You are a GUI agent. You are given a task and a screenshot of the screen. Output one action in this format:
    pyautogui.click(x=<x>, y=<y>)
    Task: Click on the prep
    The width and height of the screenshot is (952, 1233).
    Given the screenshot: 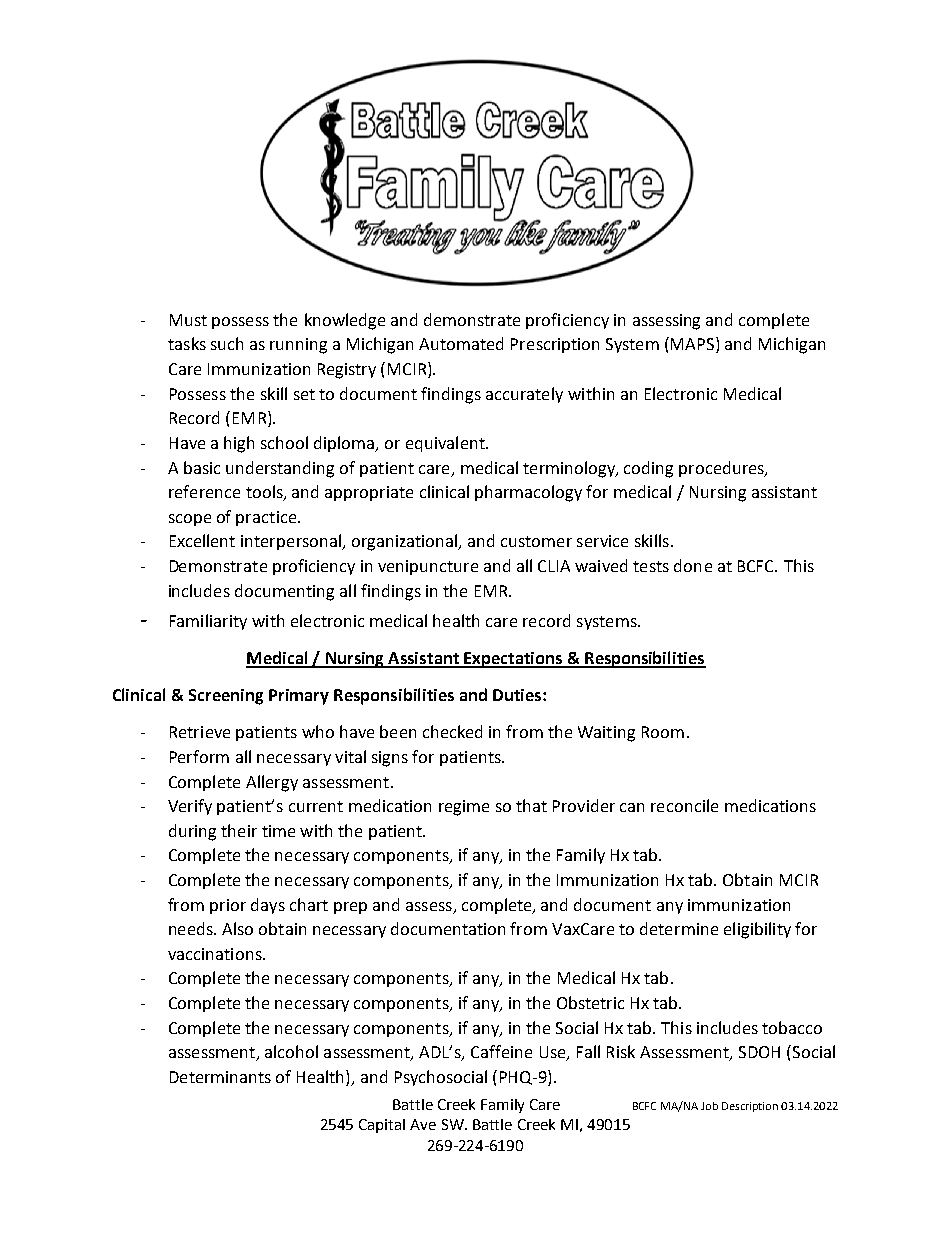 What is the action you would take?
    pyautogui.click(x=350, y=908)
